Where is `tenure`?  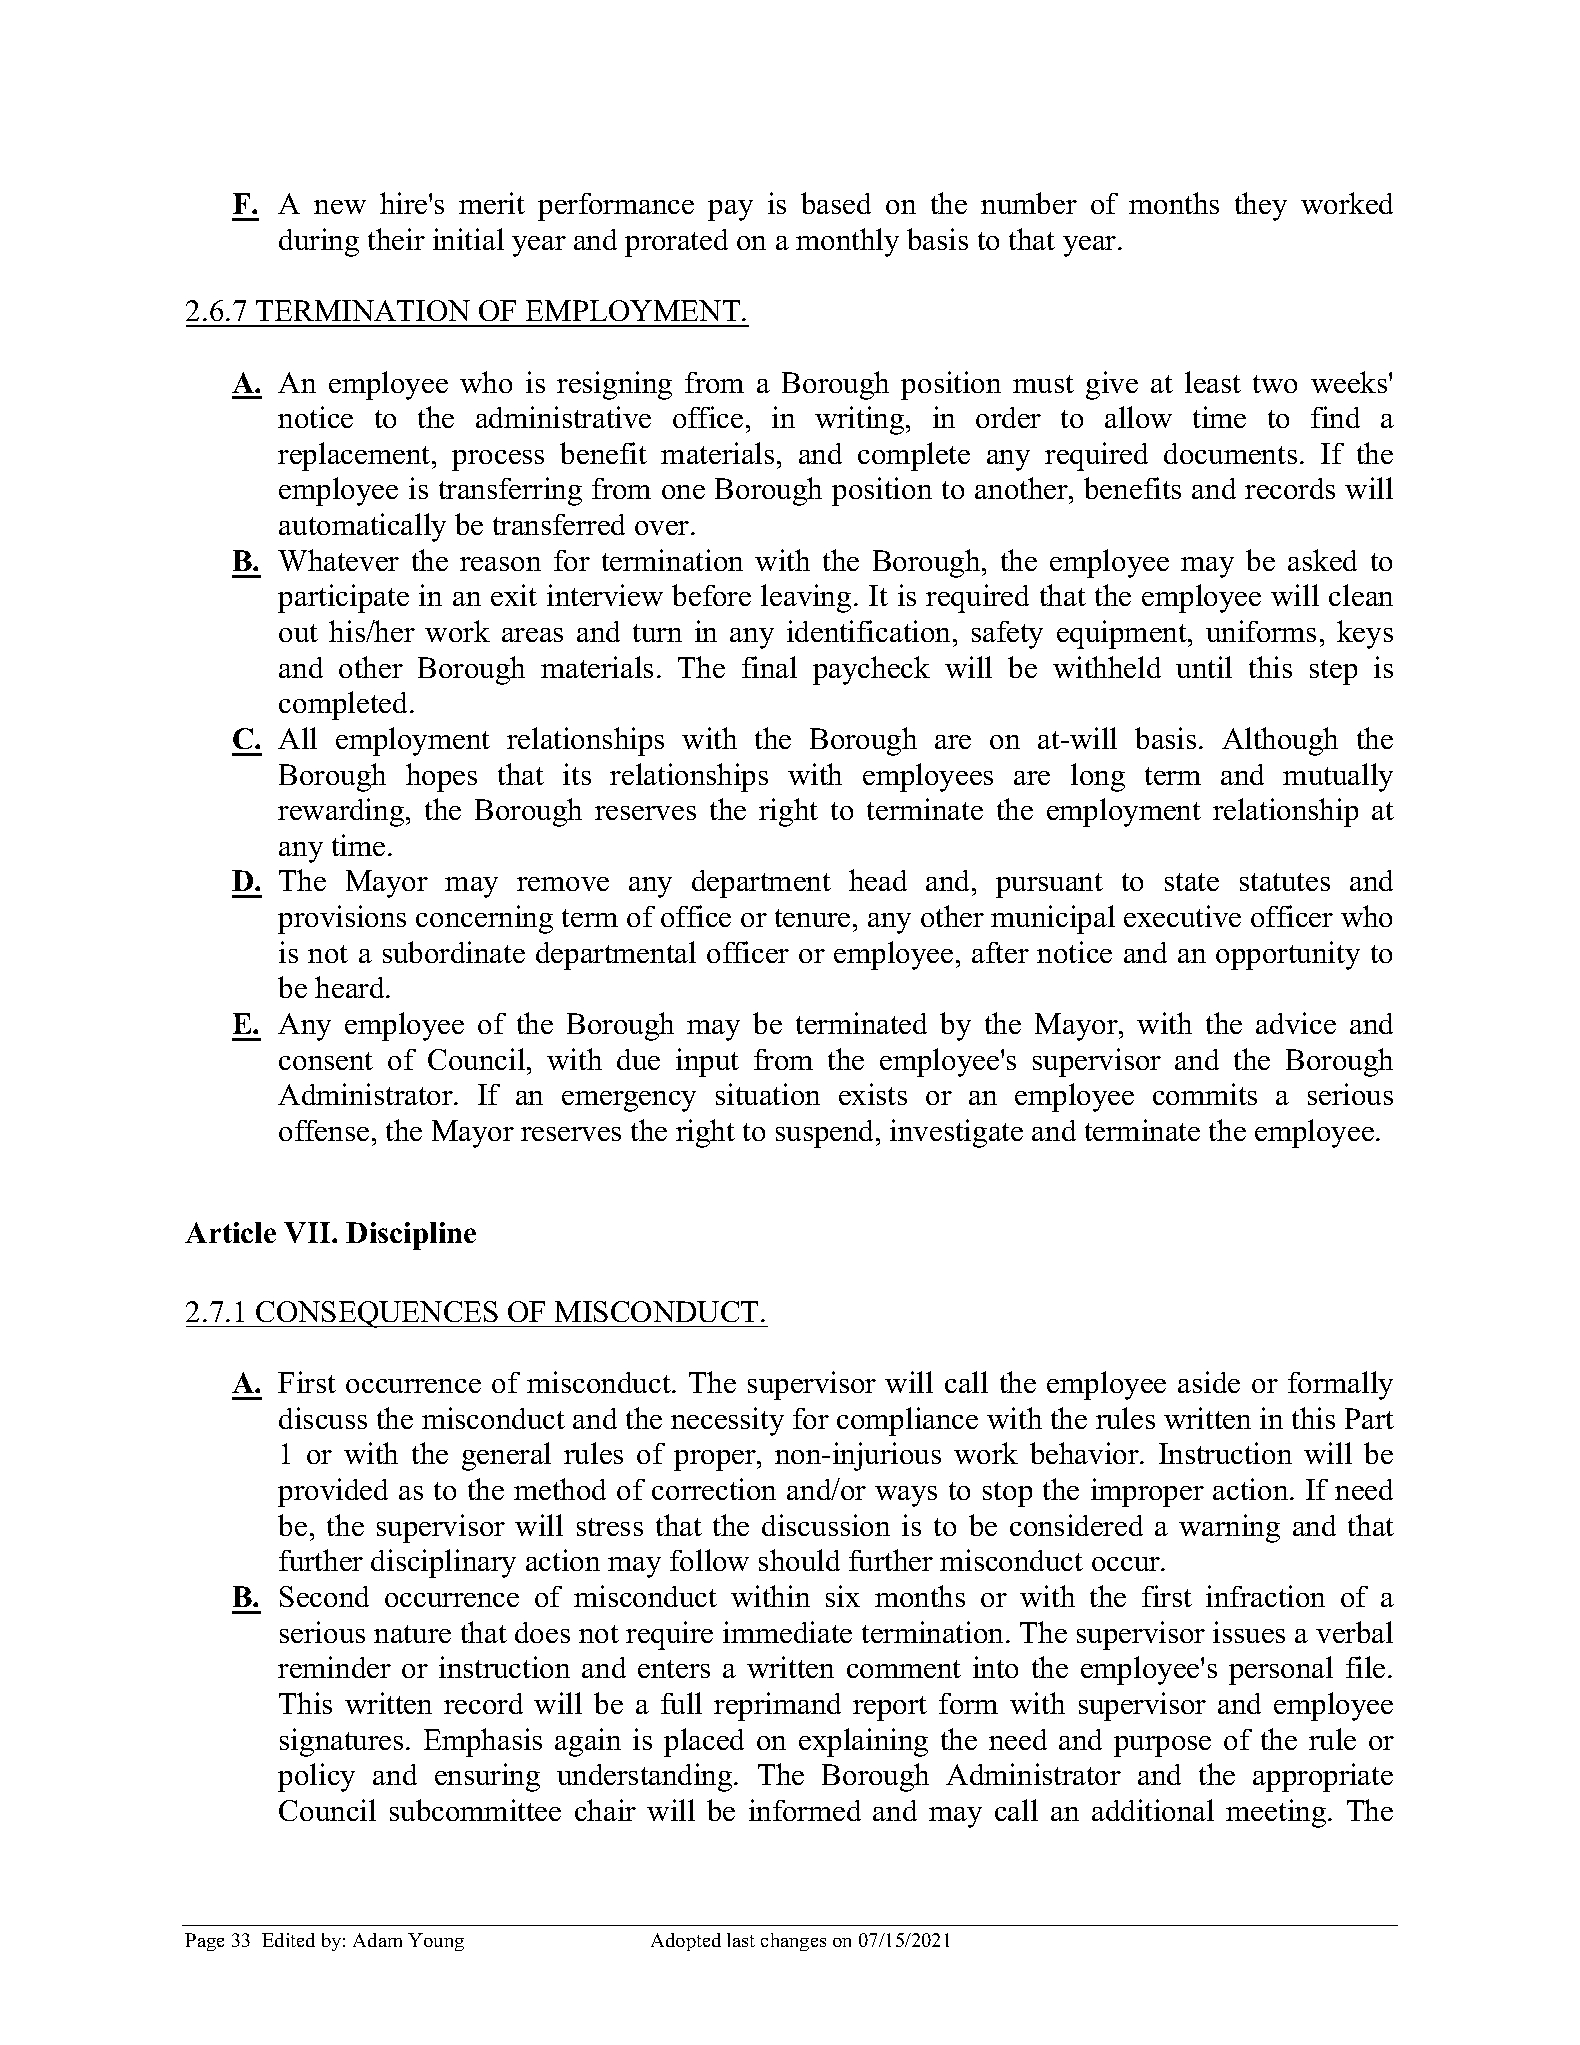
tenure is located at coordinates (812, 918).
